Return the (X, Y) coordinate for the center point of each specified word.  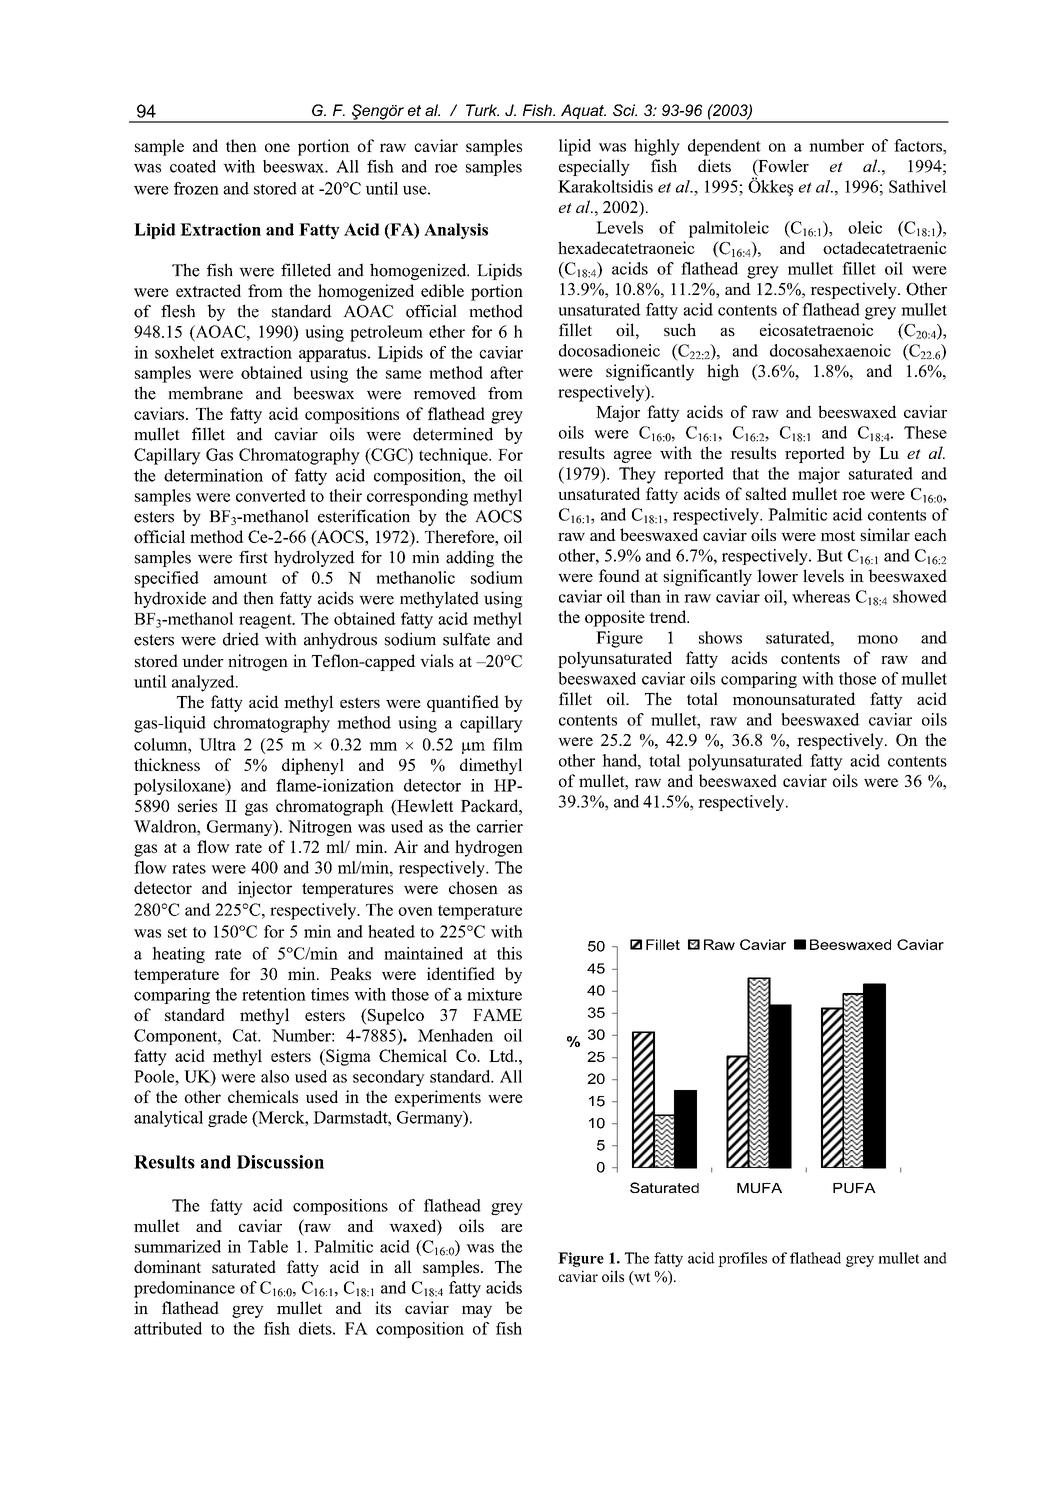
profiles (742, 1259)
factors (919, 145)
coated (193, 166)
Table (268, 1246)
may (477, 1312)
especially (594, 167)
